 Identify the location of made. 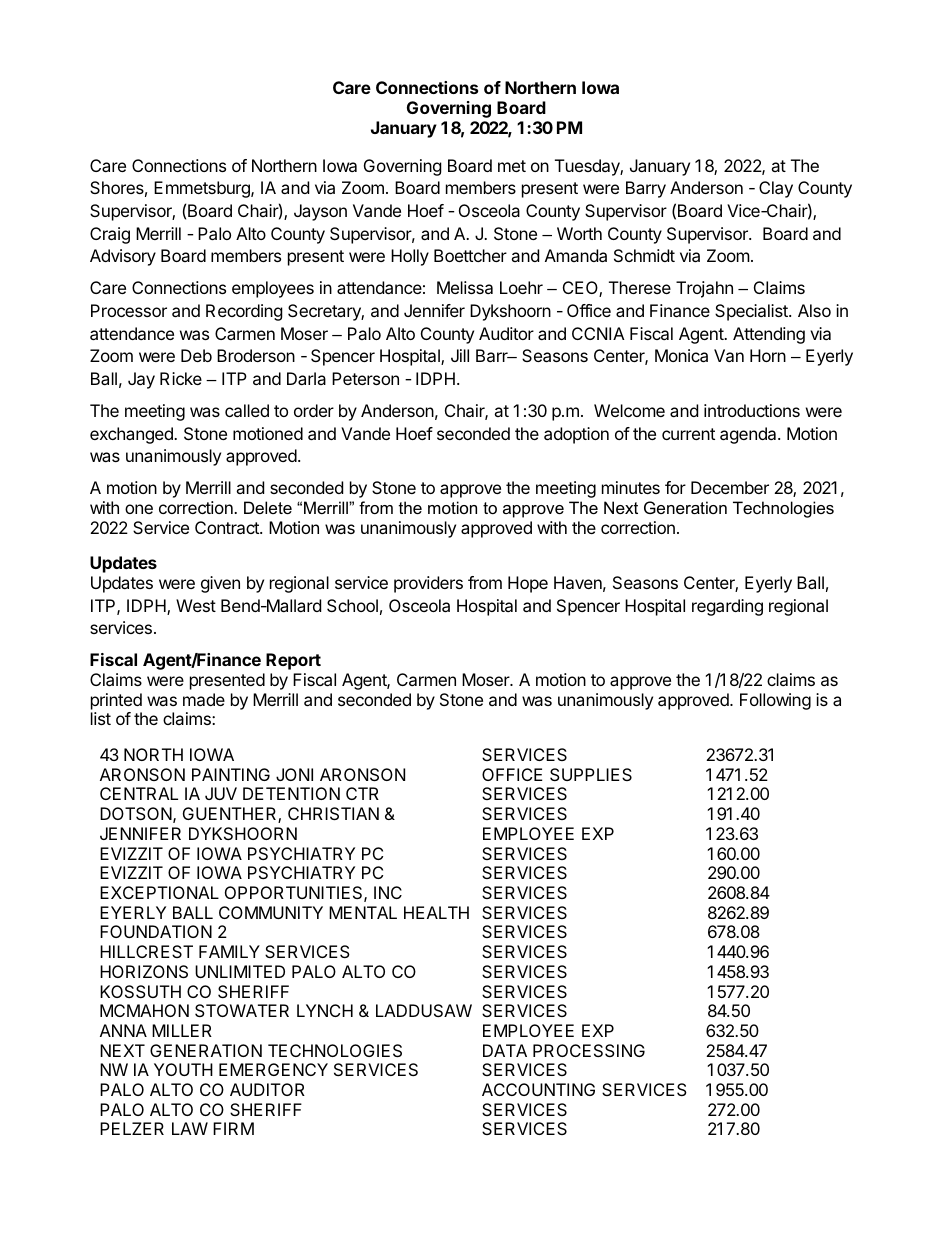
(204, 699).
